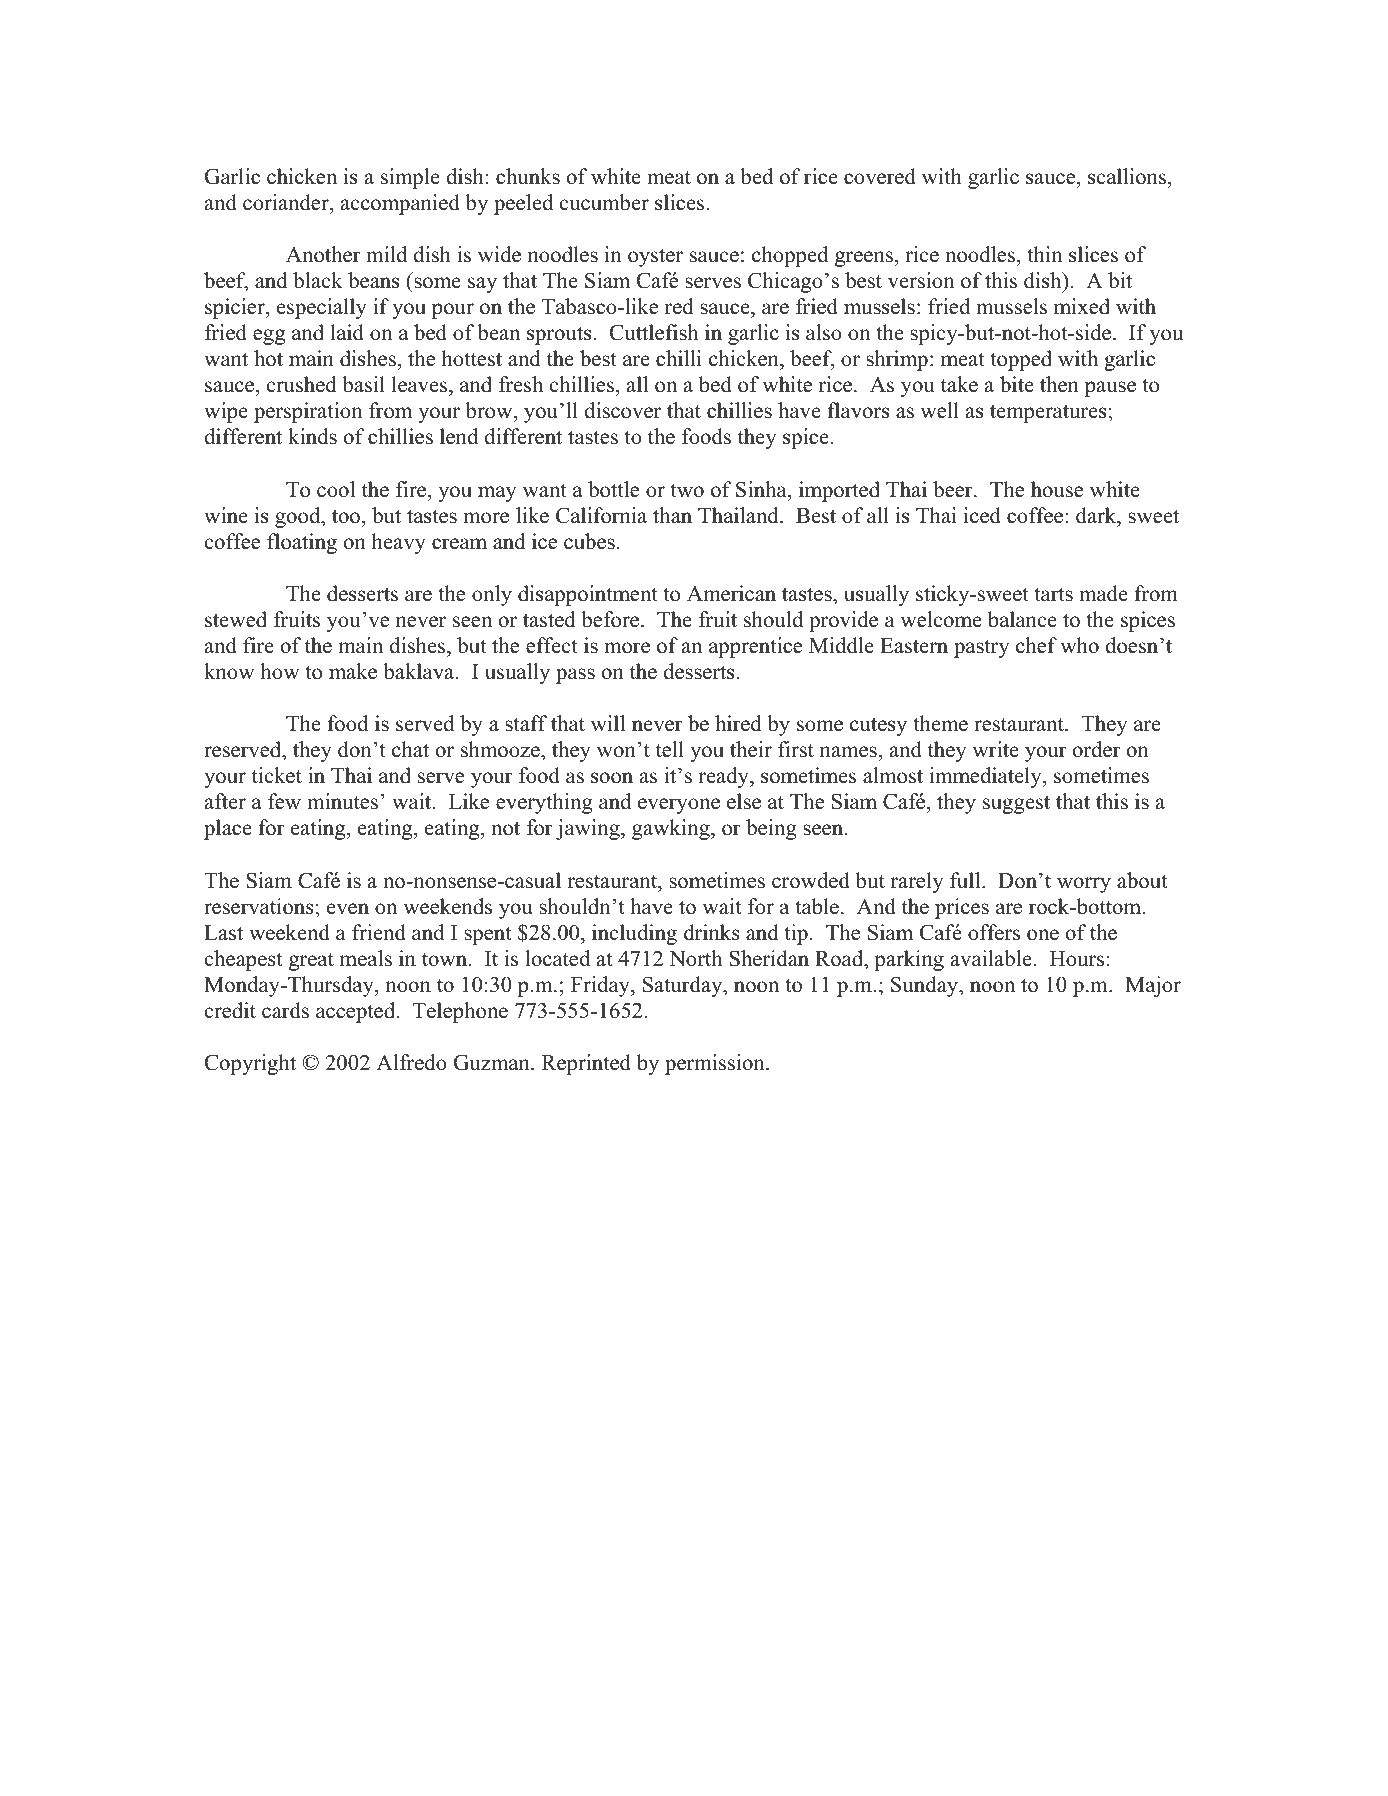 The width and height of the screenshot is (1388, 1796). I want to click on temperatures, so click(1049, 413).
